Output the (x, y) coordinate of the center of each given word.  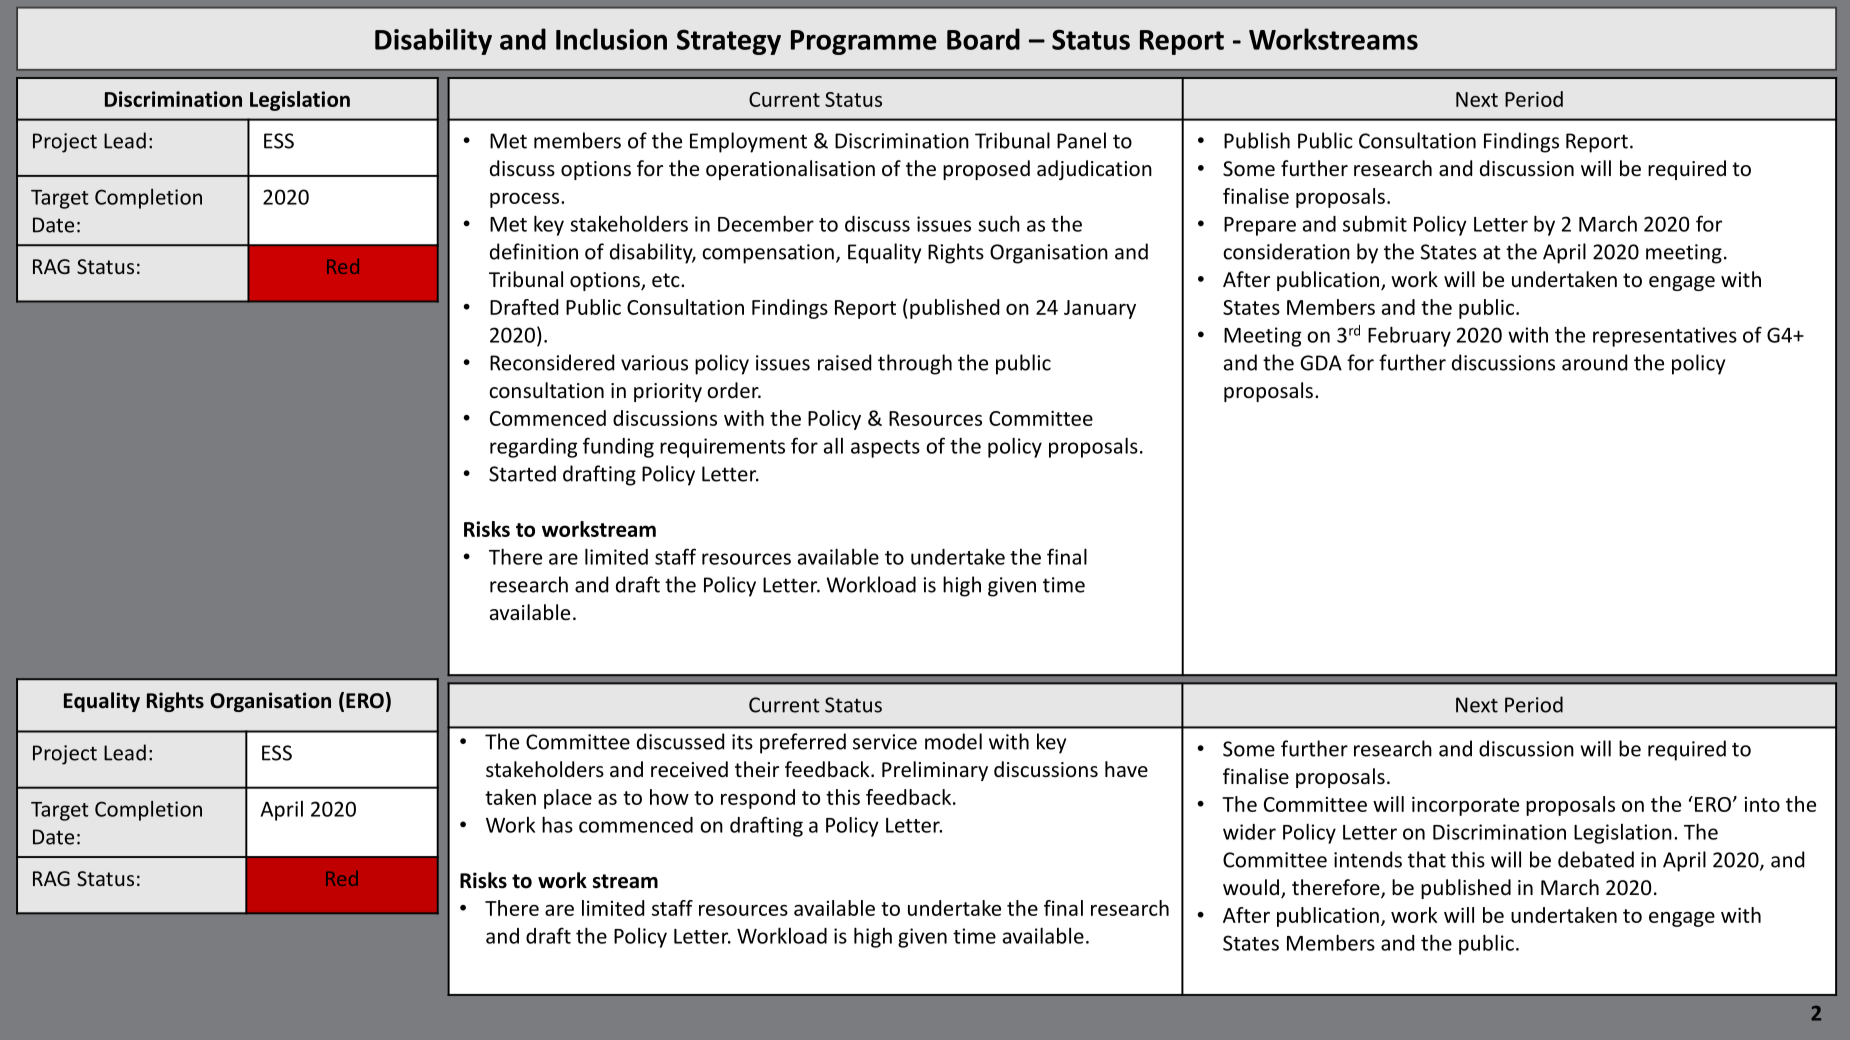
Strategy (729, 42)
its (742, 742)
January (1100, 309)
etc (667, 280)
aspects (885, 449)
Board (983, 39)
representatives (1665, 337)
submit (1375, 224)
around (1594, 362)
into (1762, 804)
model (953, 741)
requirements (722, 448)
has (557, 824)
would (1251, 887)
